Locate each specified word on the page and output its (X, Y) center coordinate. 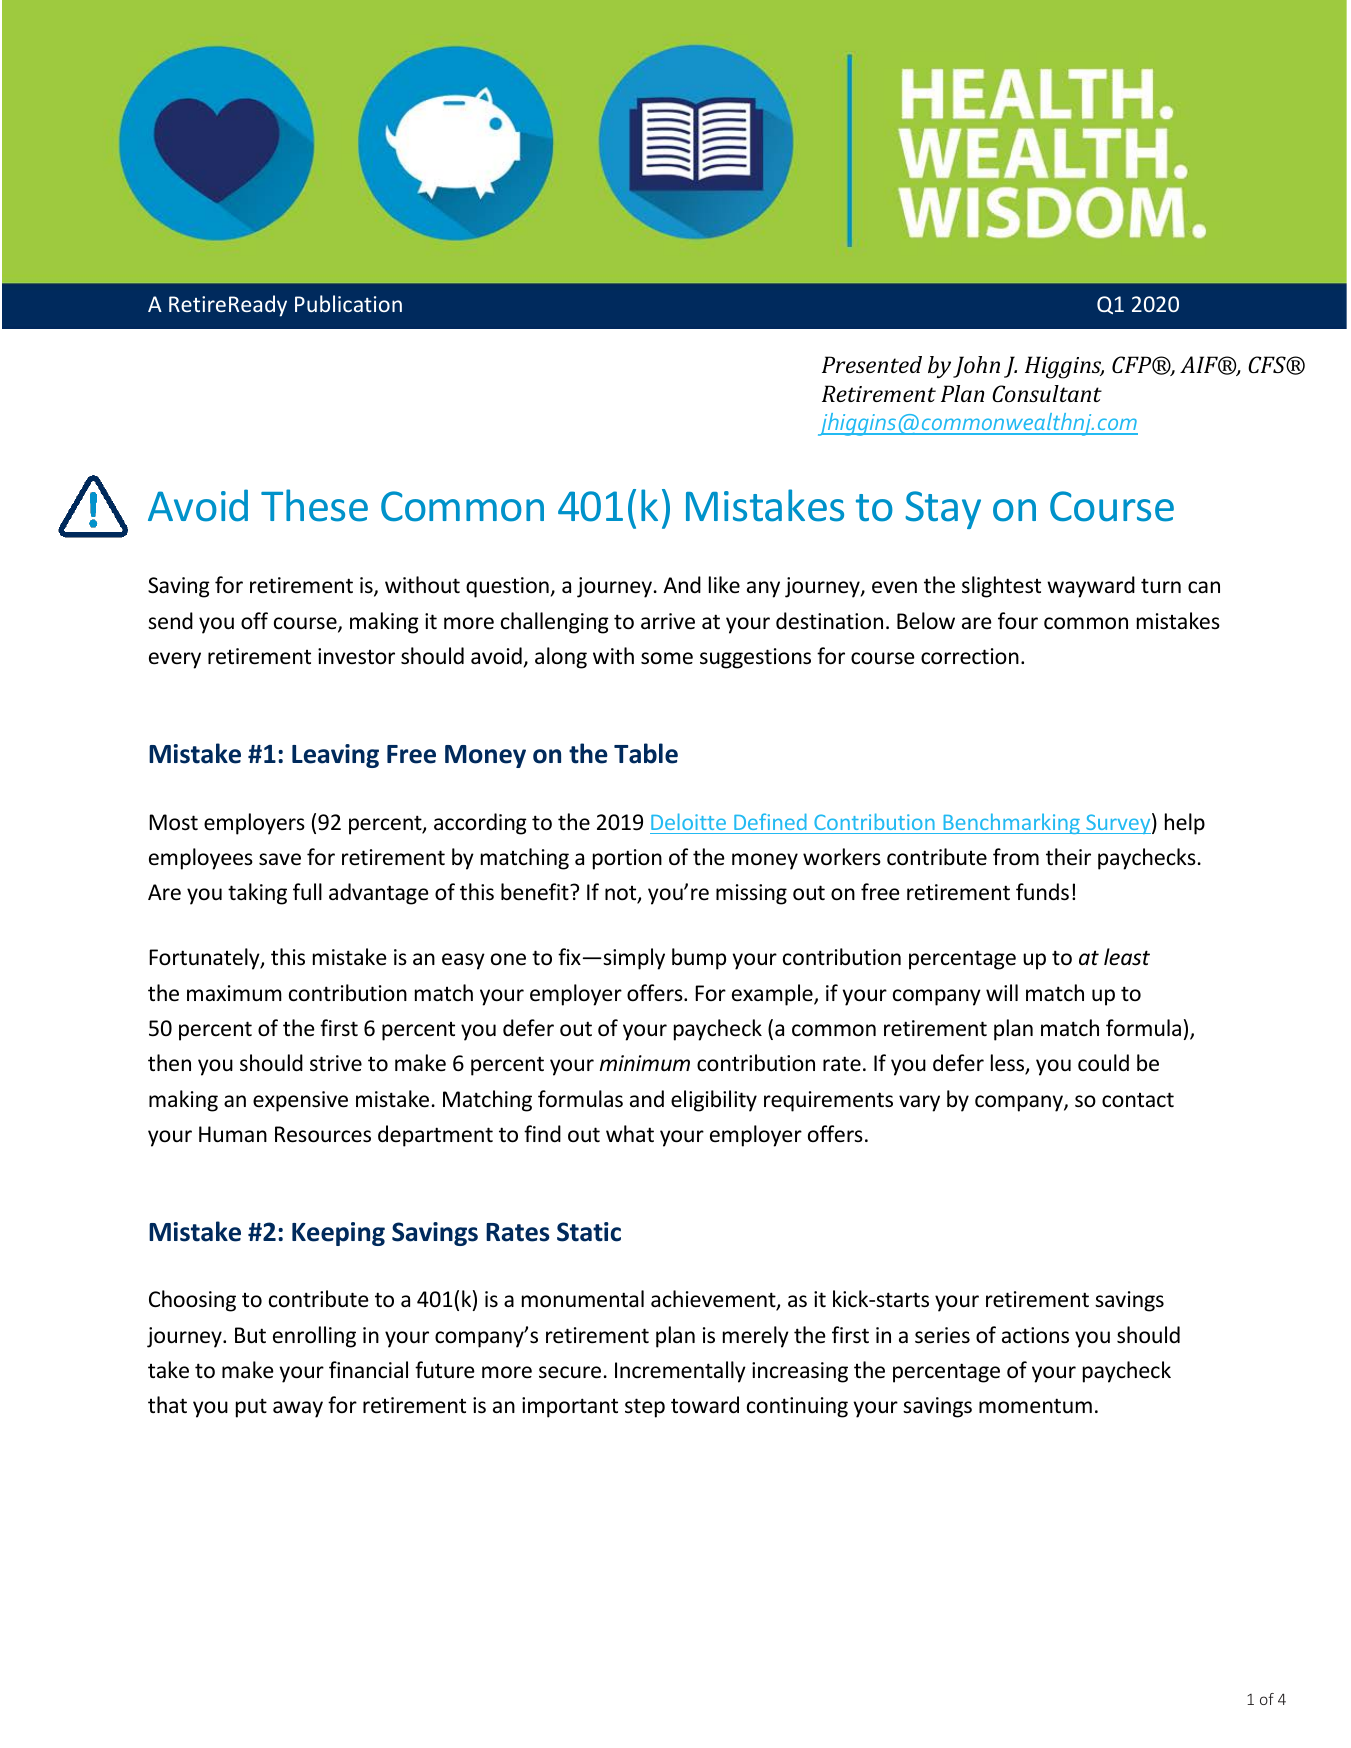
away (298, 1409)
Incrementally (680, 1372)
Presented (872, 364)
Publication (348, 303)
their (1068, 857)
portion (627, 859)
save (280, 859)
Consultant (1047, 393)
